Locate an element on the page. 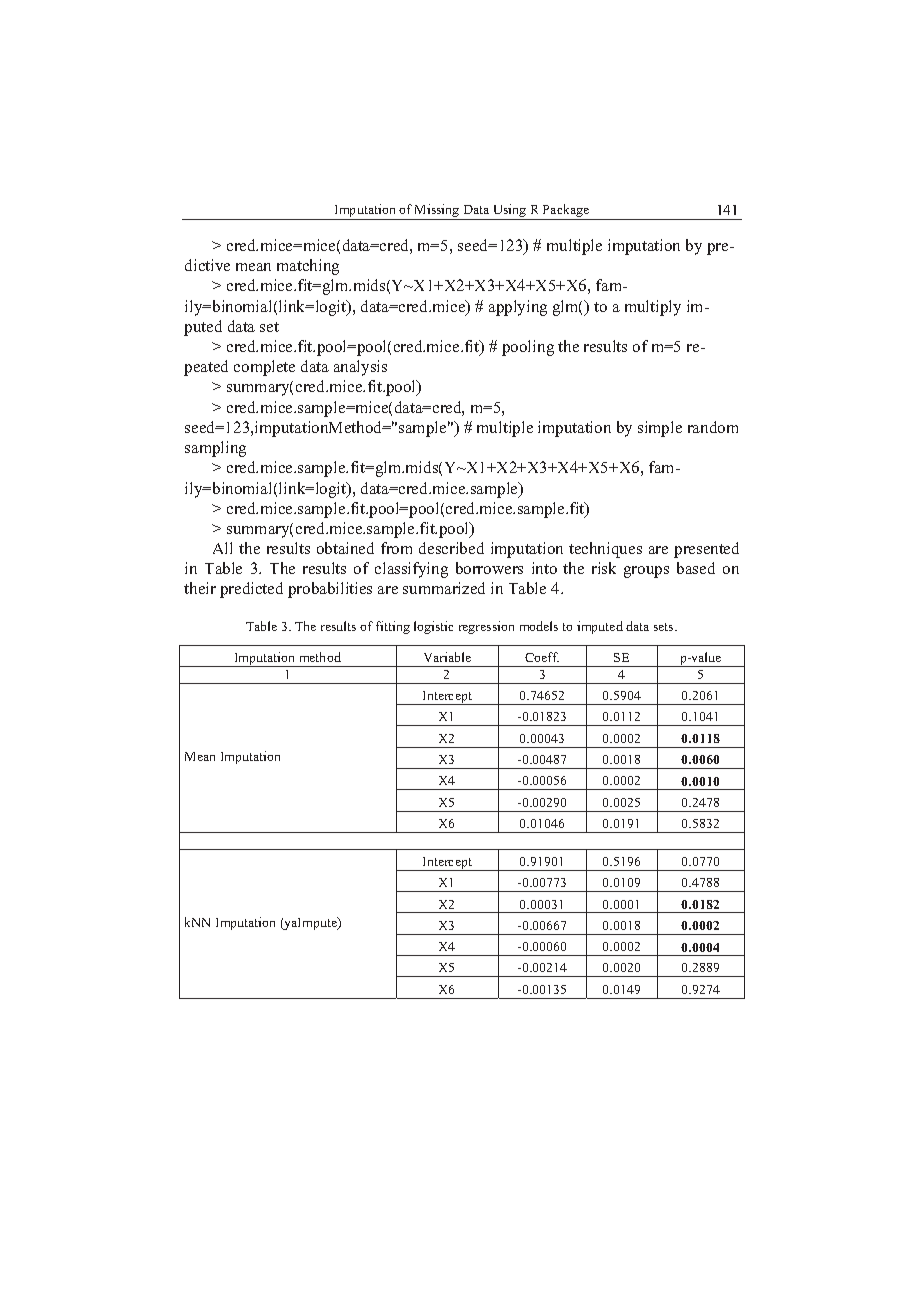 This image has height=1308, width=924. Package is located at coordinates (566, 210).
